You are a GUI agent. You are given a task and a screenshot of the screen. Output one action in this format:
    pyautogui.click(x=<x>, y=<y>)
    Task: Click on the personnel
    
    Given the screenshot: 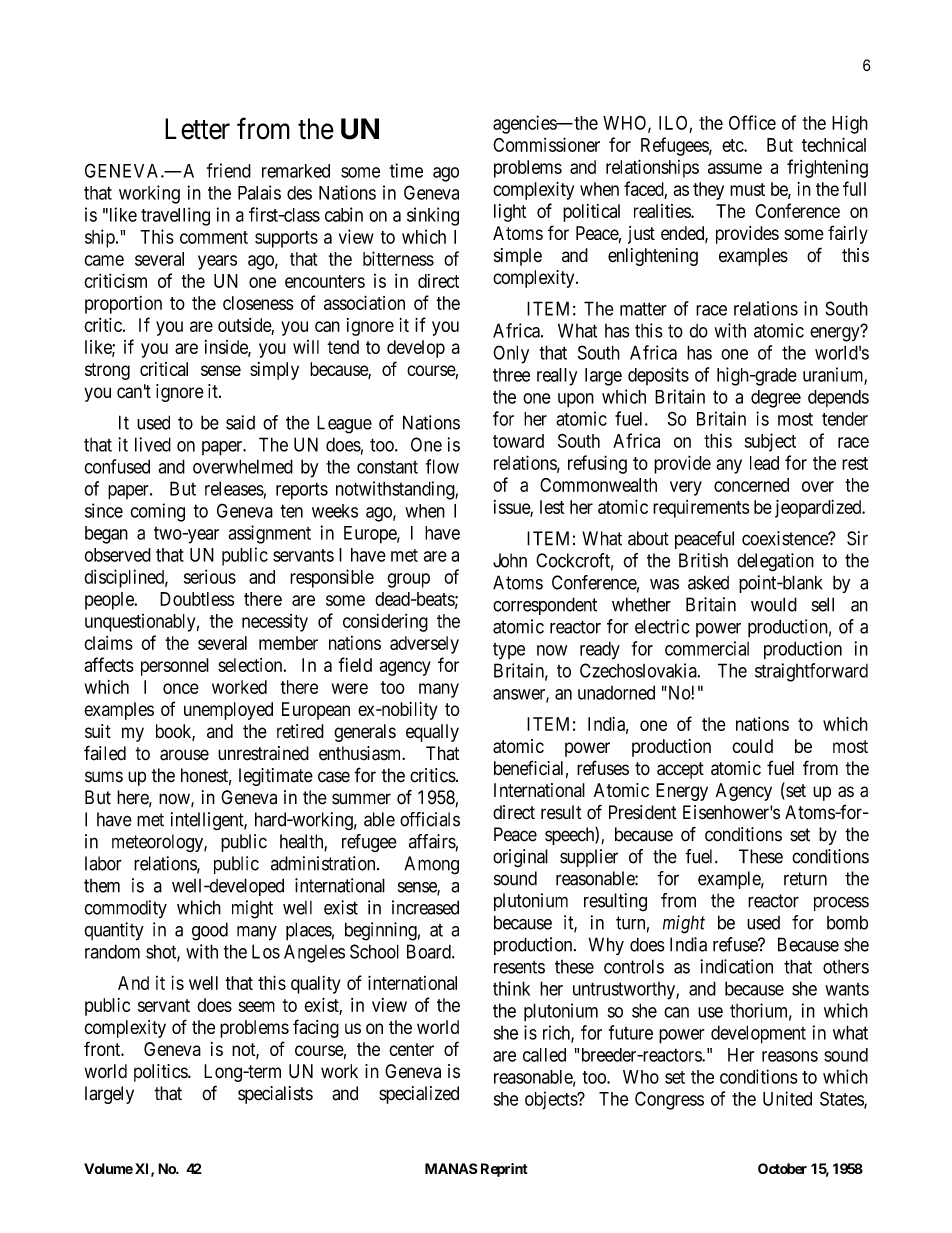 What is the action you would take?
    pyautogui.click(x=175, y=667)
